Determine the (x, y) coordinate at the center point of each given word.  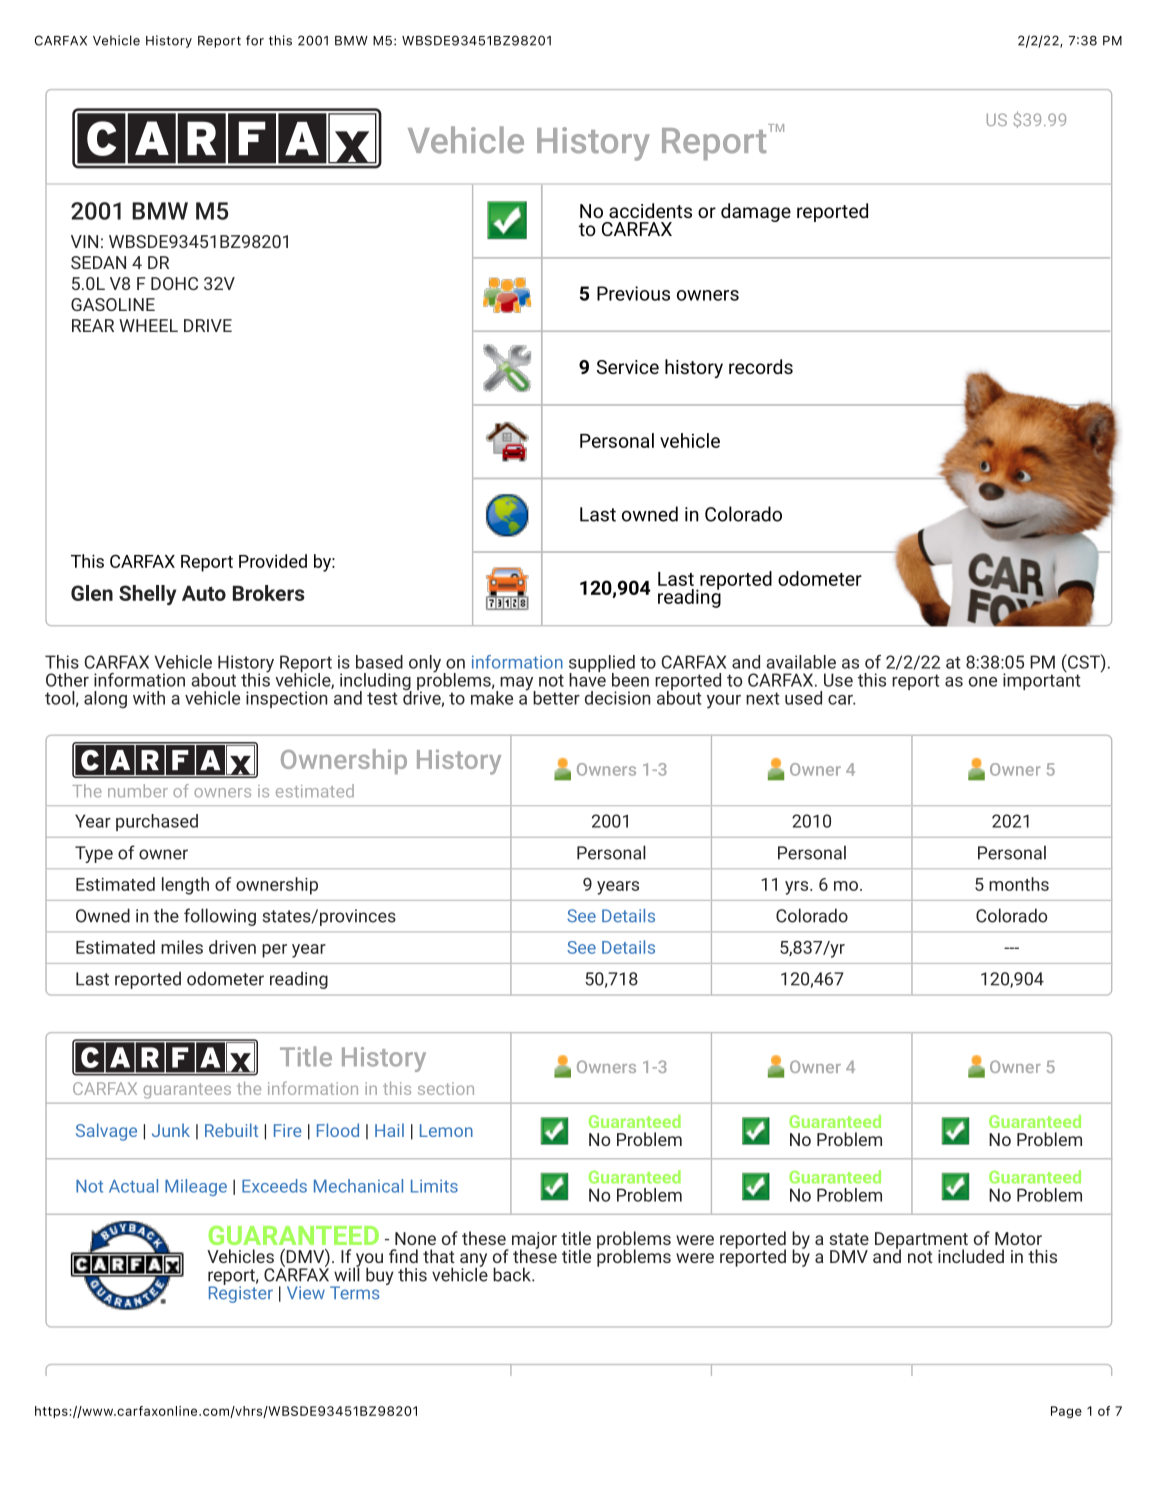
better (556, 698)
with (149, 698)
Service (628, 367)
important (1042, 680)
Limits (434, 1186)
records (761, 366)
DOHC (174, 283)
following (220, 917)
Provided (273, 561)
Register (241, 1293)
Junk (171, 1130)
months (1019, 884)
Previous (633, 293)
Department (921, 1241)
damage (756, 212)
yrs (798, 888)
